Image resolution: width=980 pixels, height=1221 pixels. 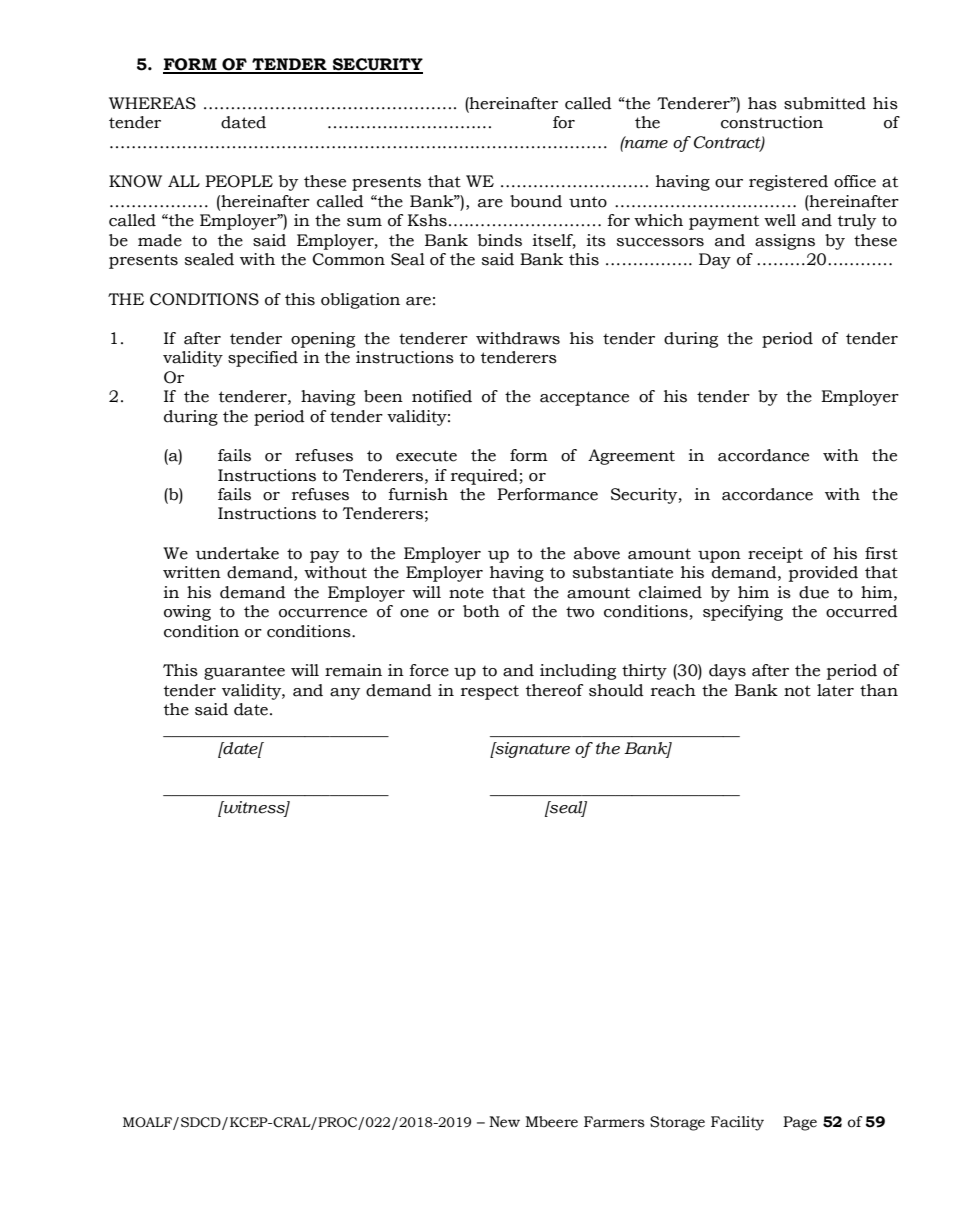 What do you see at coordinates (835, 690) in the screenshot?
I see `later` at bounding box center [835, 690].
